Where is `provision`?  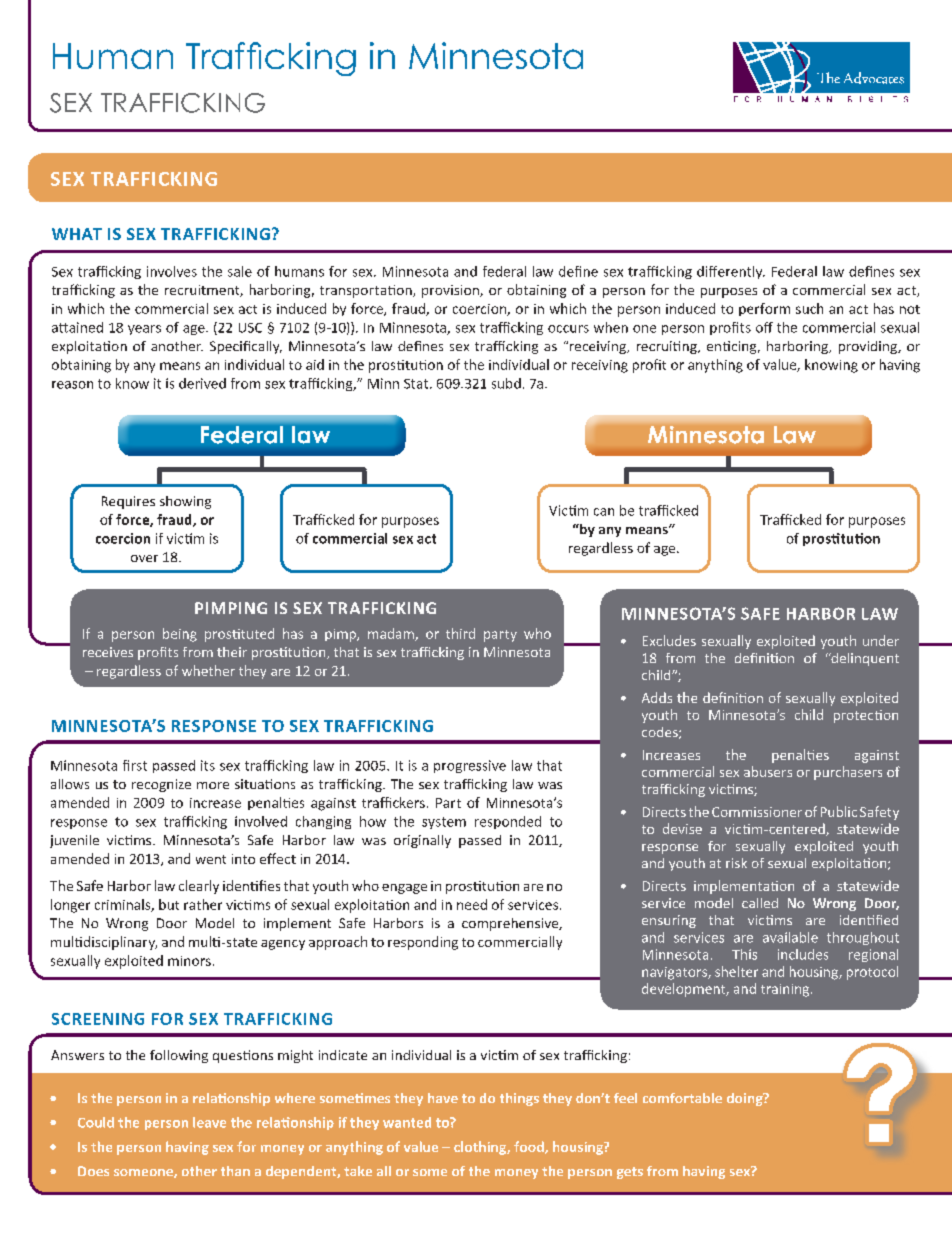 provision is located at coordinates (451, 291).
